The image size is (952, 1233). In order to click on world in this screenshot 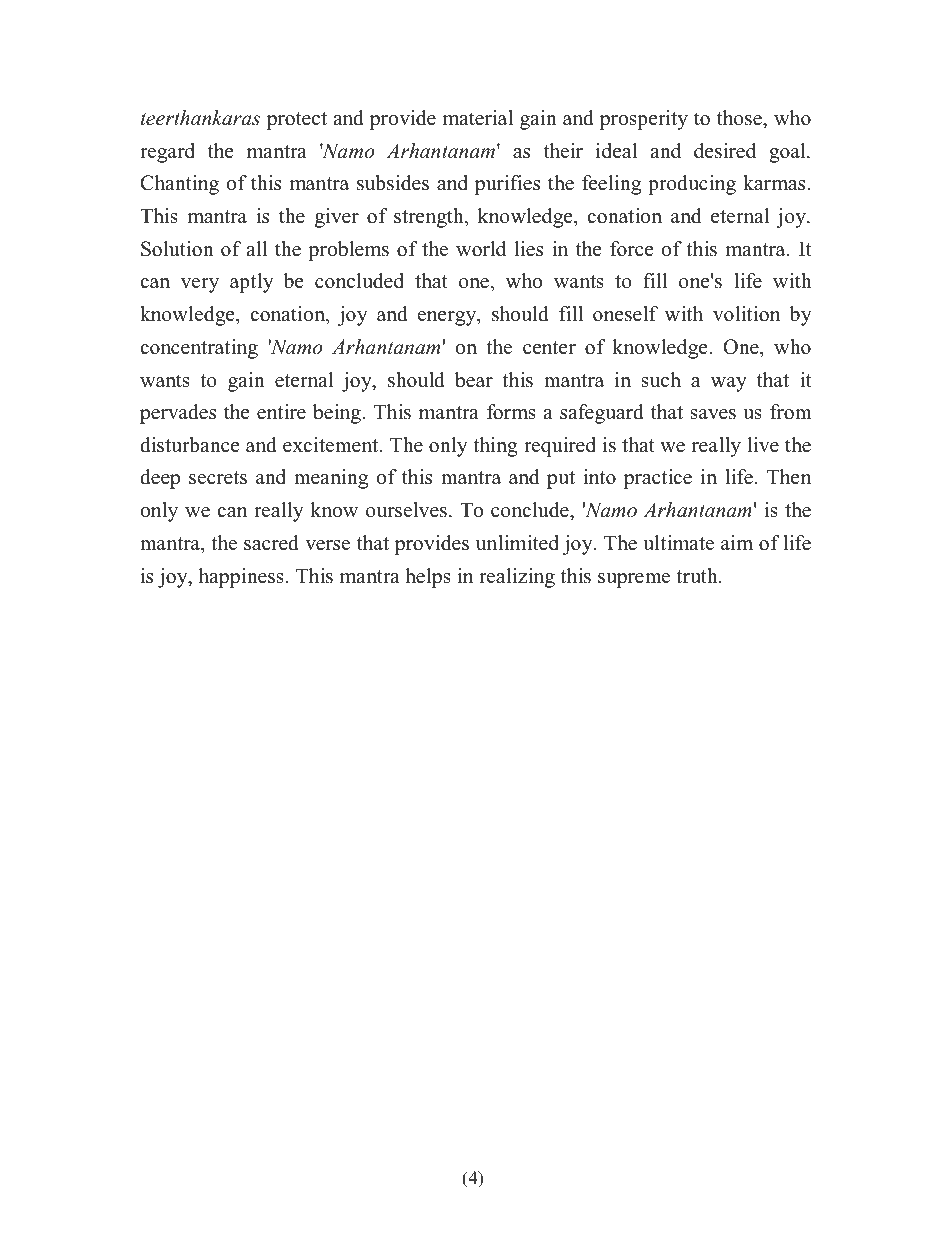, I will do `click(481, 249)`.
